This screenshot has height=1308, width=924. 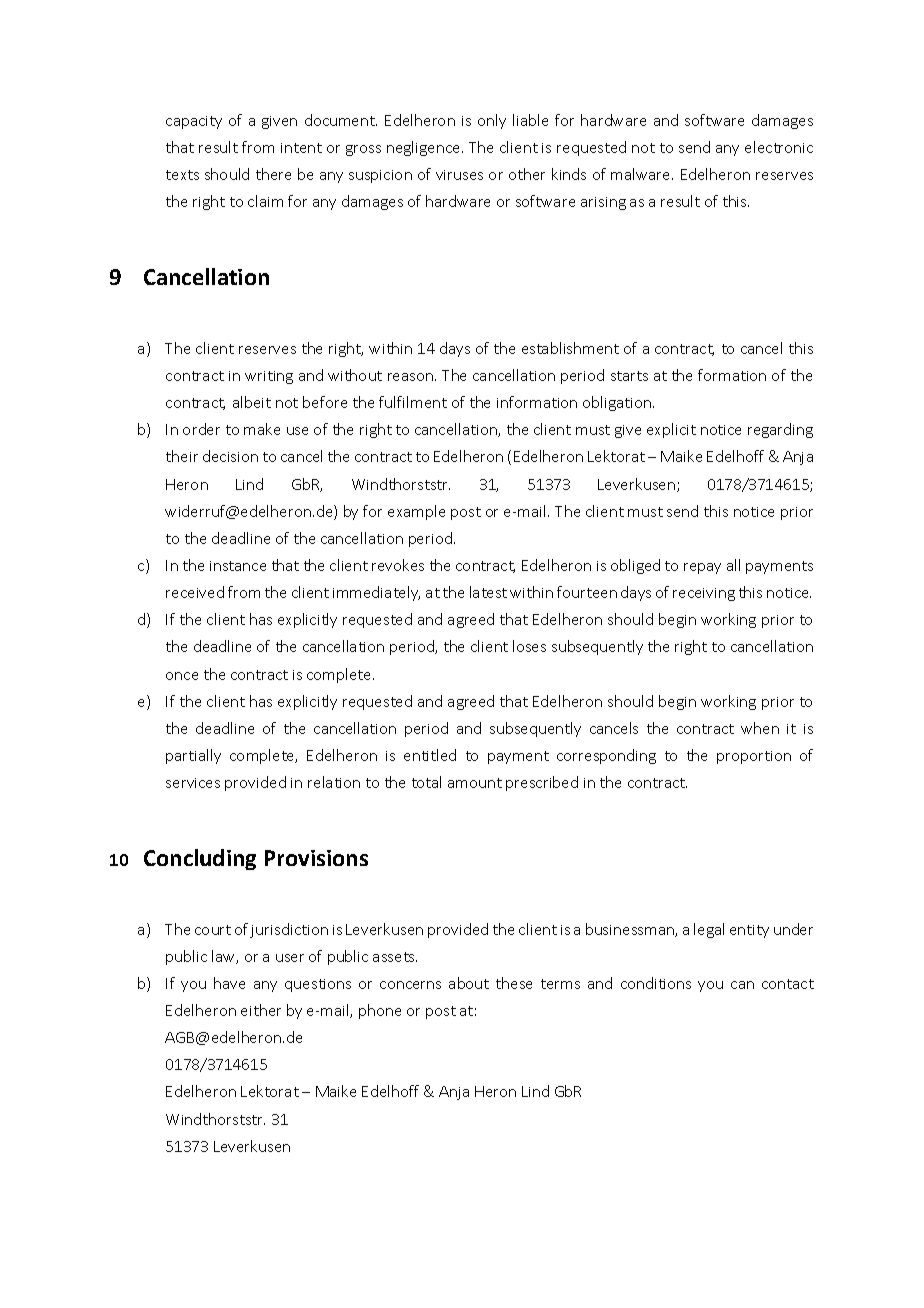 I want to click on starts, so click(x=629, y=376).
